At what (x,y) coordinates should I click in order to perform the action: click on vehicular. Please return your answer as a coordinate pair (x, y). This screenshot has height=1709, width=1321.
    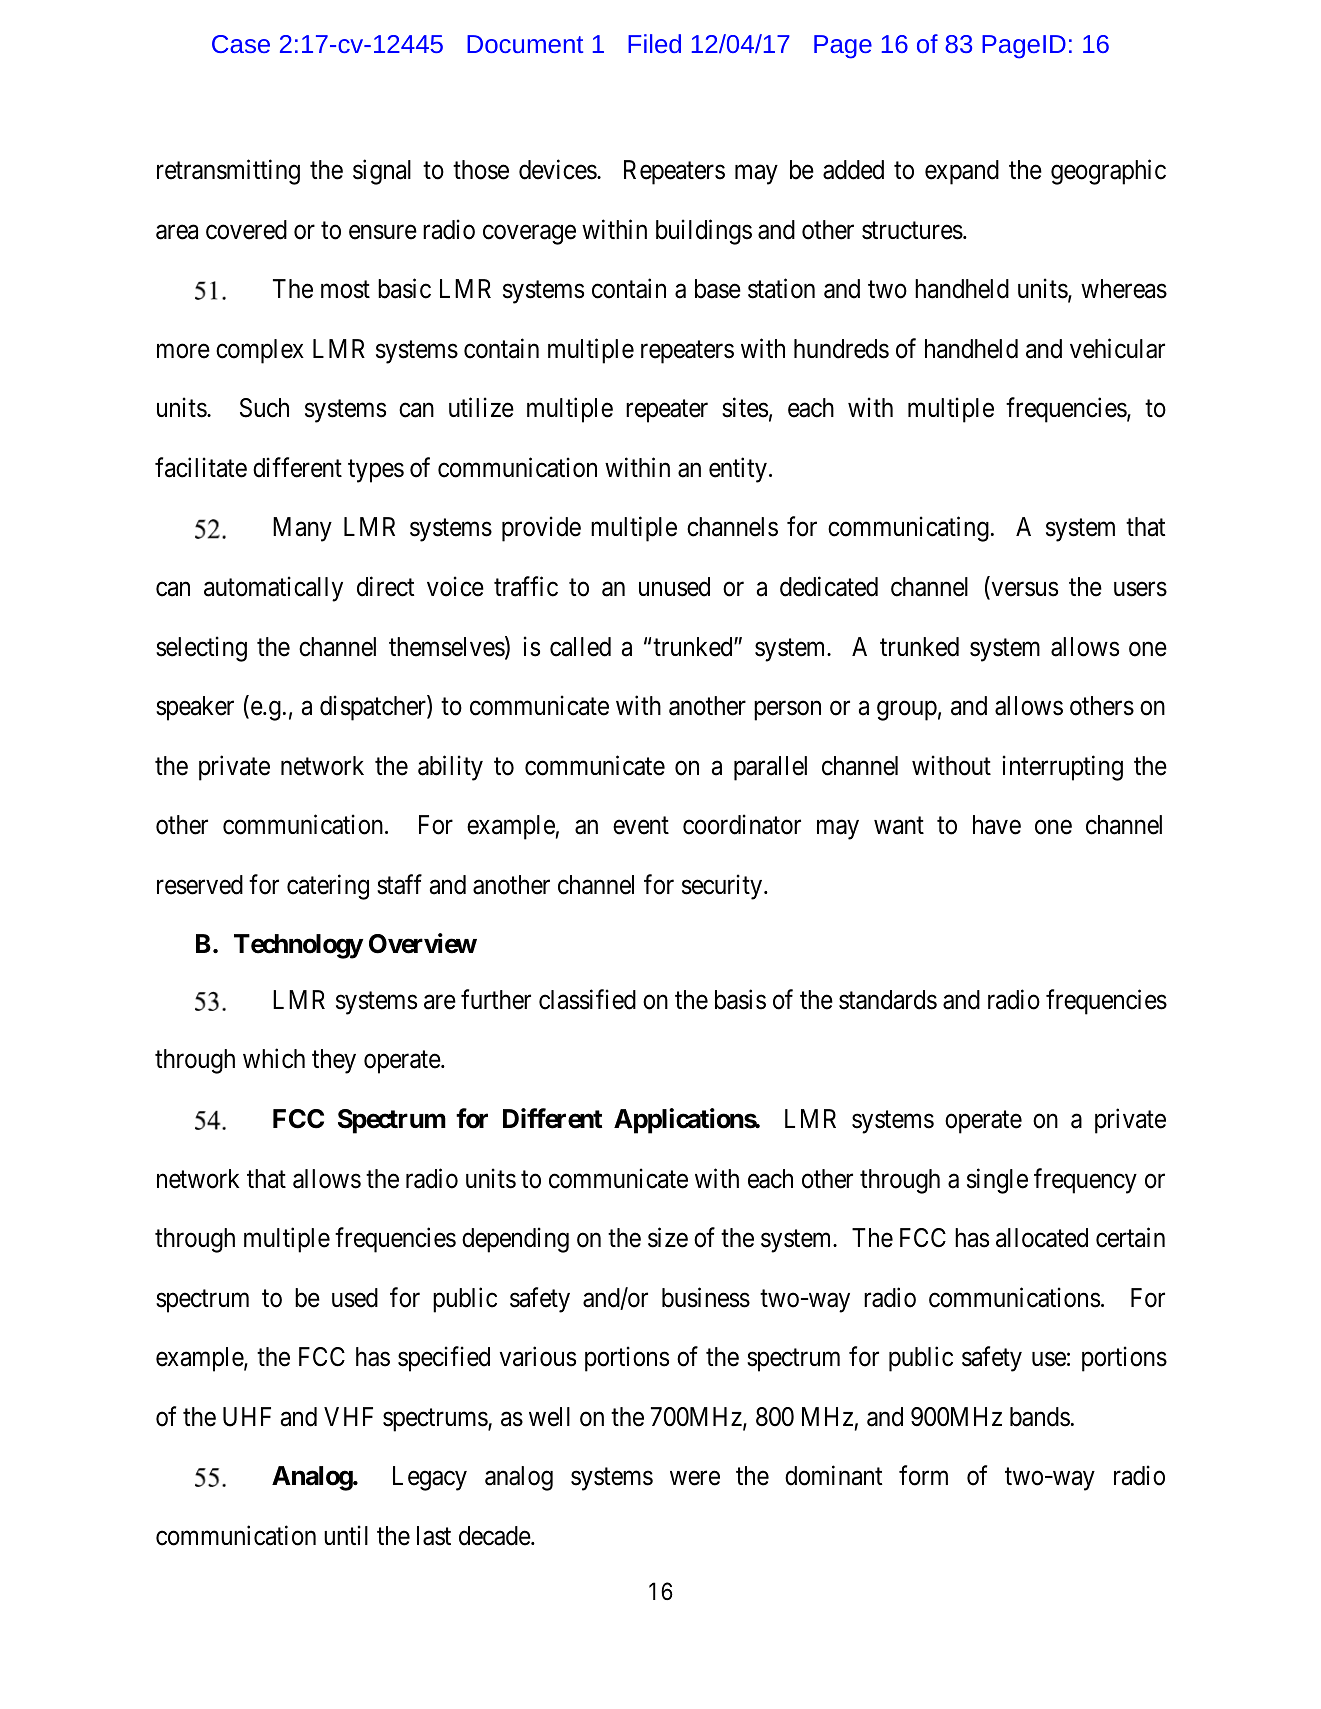
    Looking at the image, I should click on (1117, 348).
